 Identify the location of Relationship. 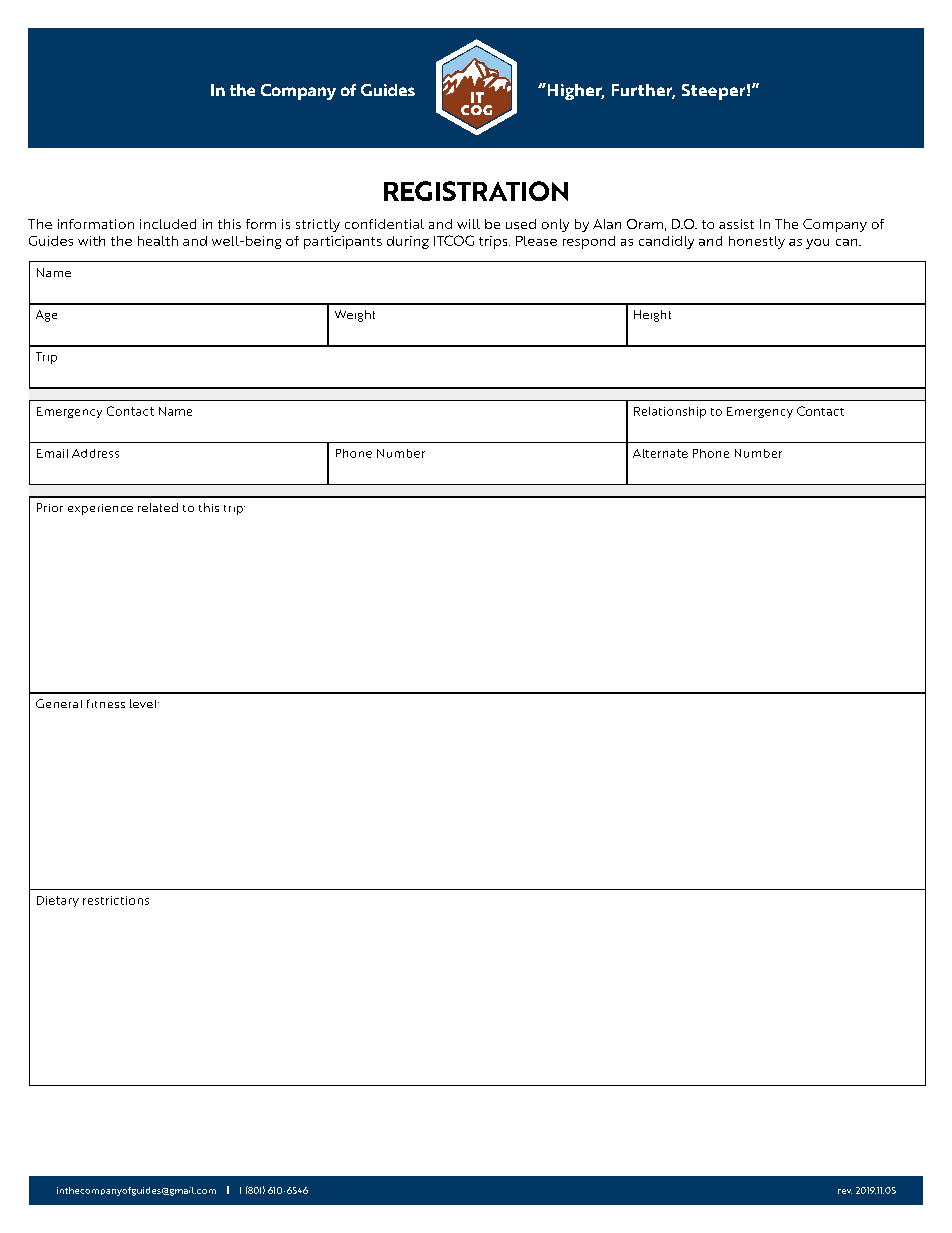
(670, 412).
